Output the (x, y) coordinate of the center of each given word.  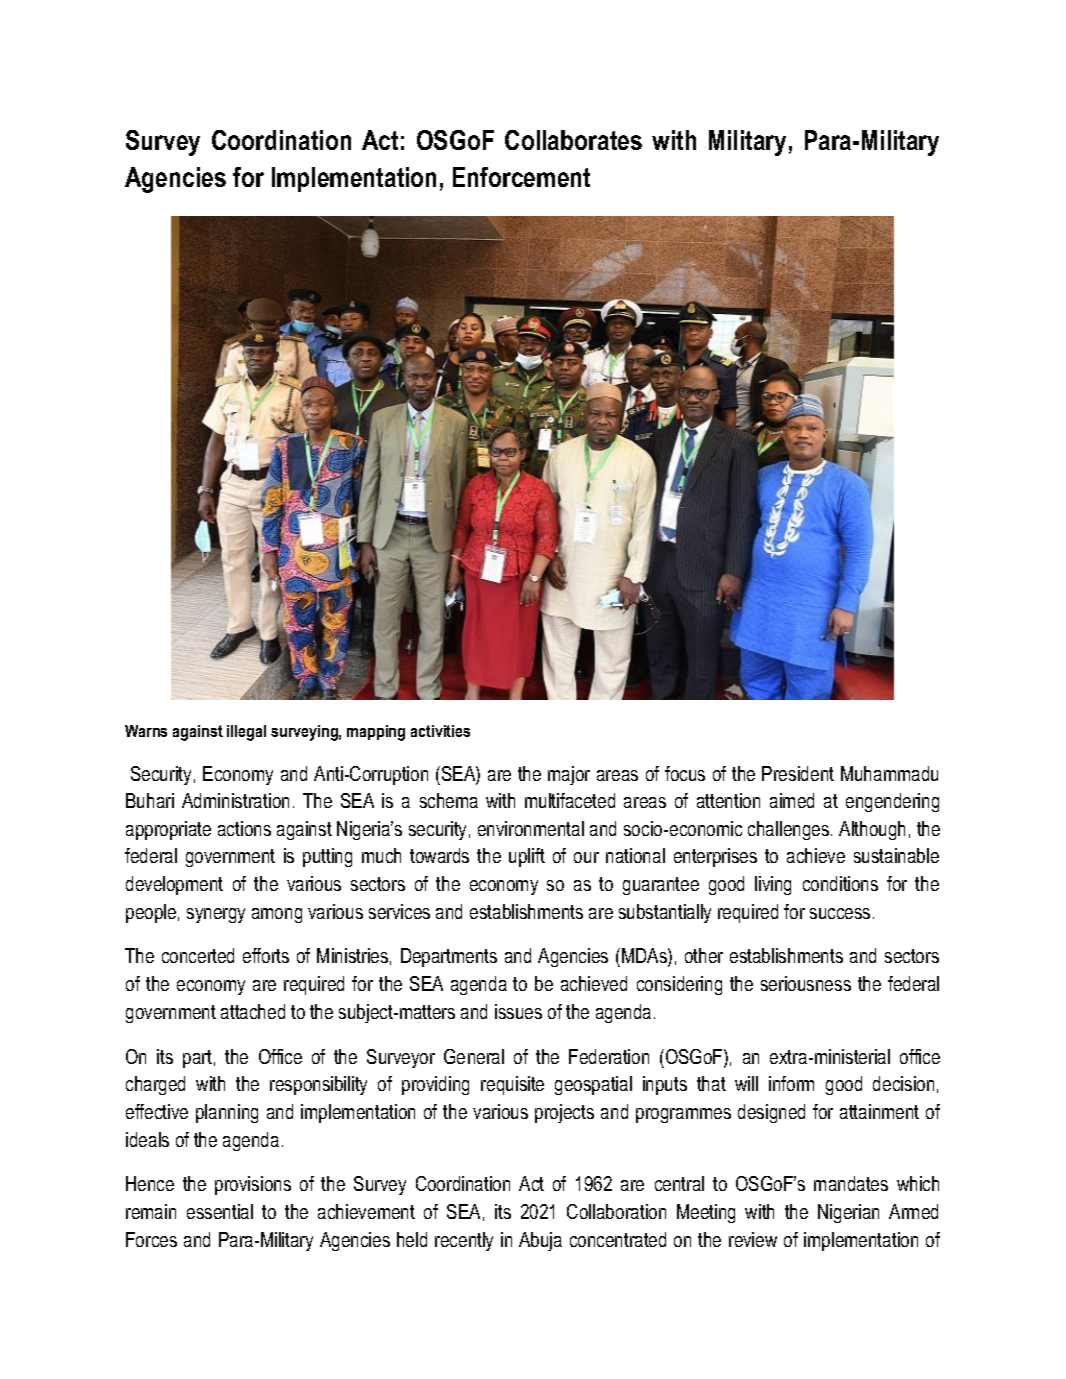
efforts (266, 955)
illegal (246, 733)
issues (518, 1011)
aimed (792, 800)
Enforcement (521, 177)
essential (220, 1211)
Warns (146, 731)
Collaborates (573, 140)
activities (440, 731)
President (798, 773)
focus (685, 773)
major (569, 775)
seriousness (806, 983)
